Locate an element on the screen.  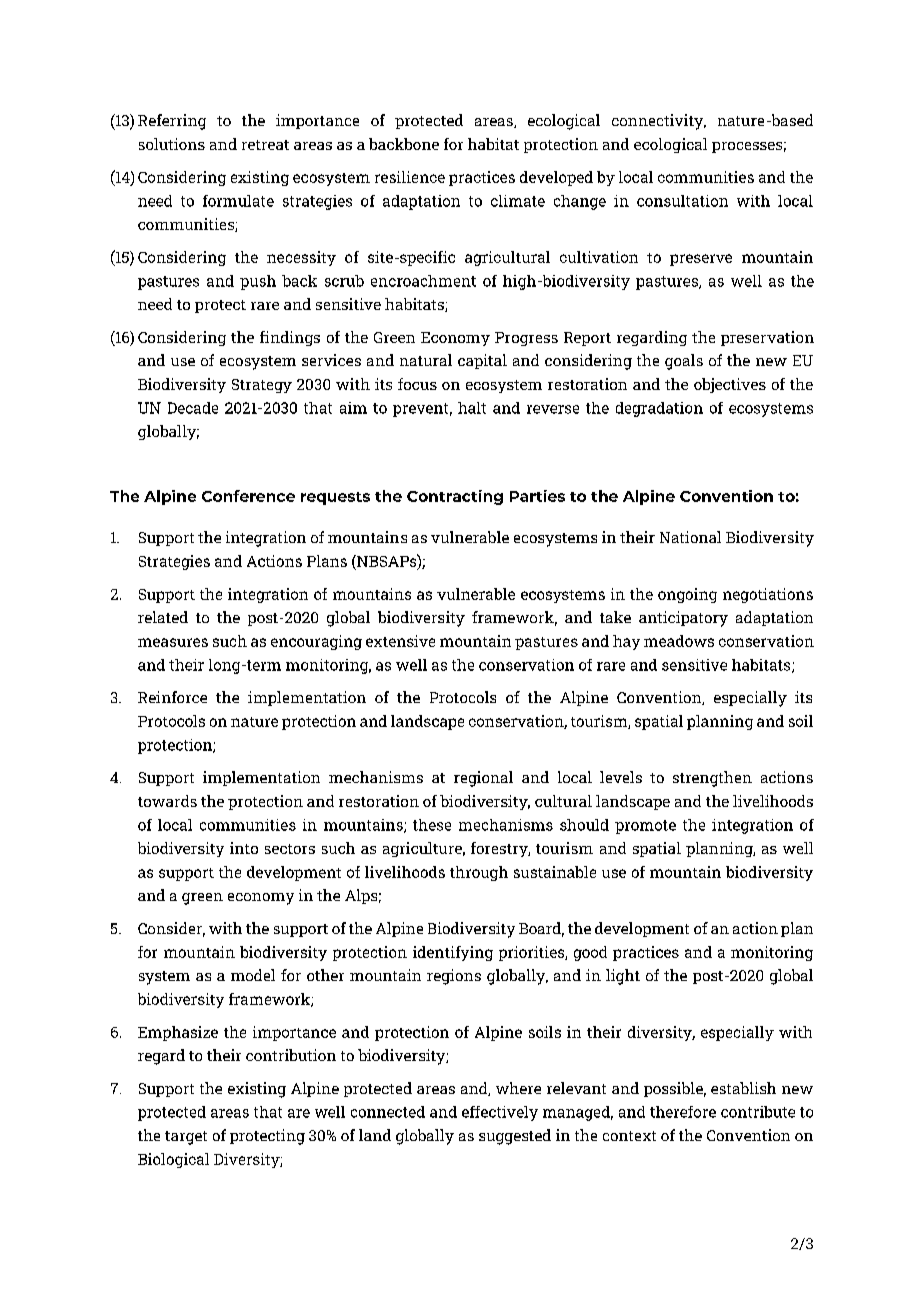
halt is located at coordinates (472, 408).
